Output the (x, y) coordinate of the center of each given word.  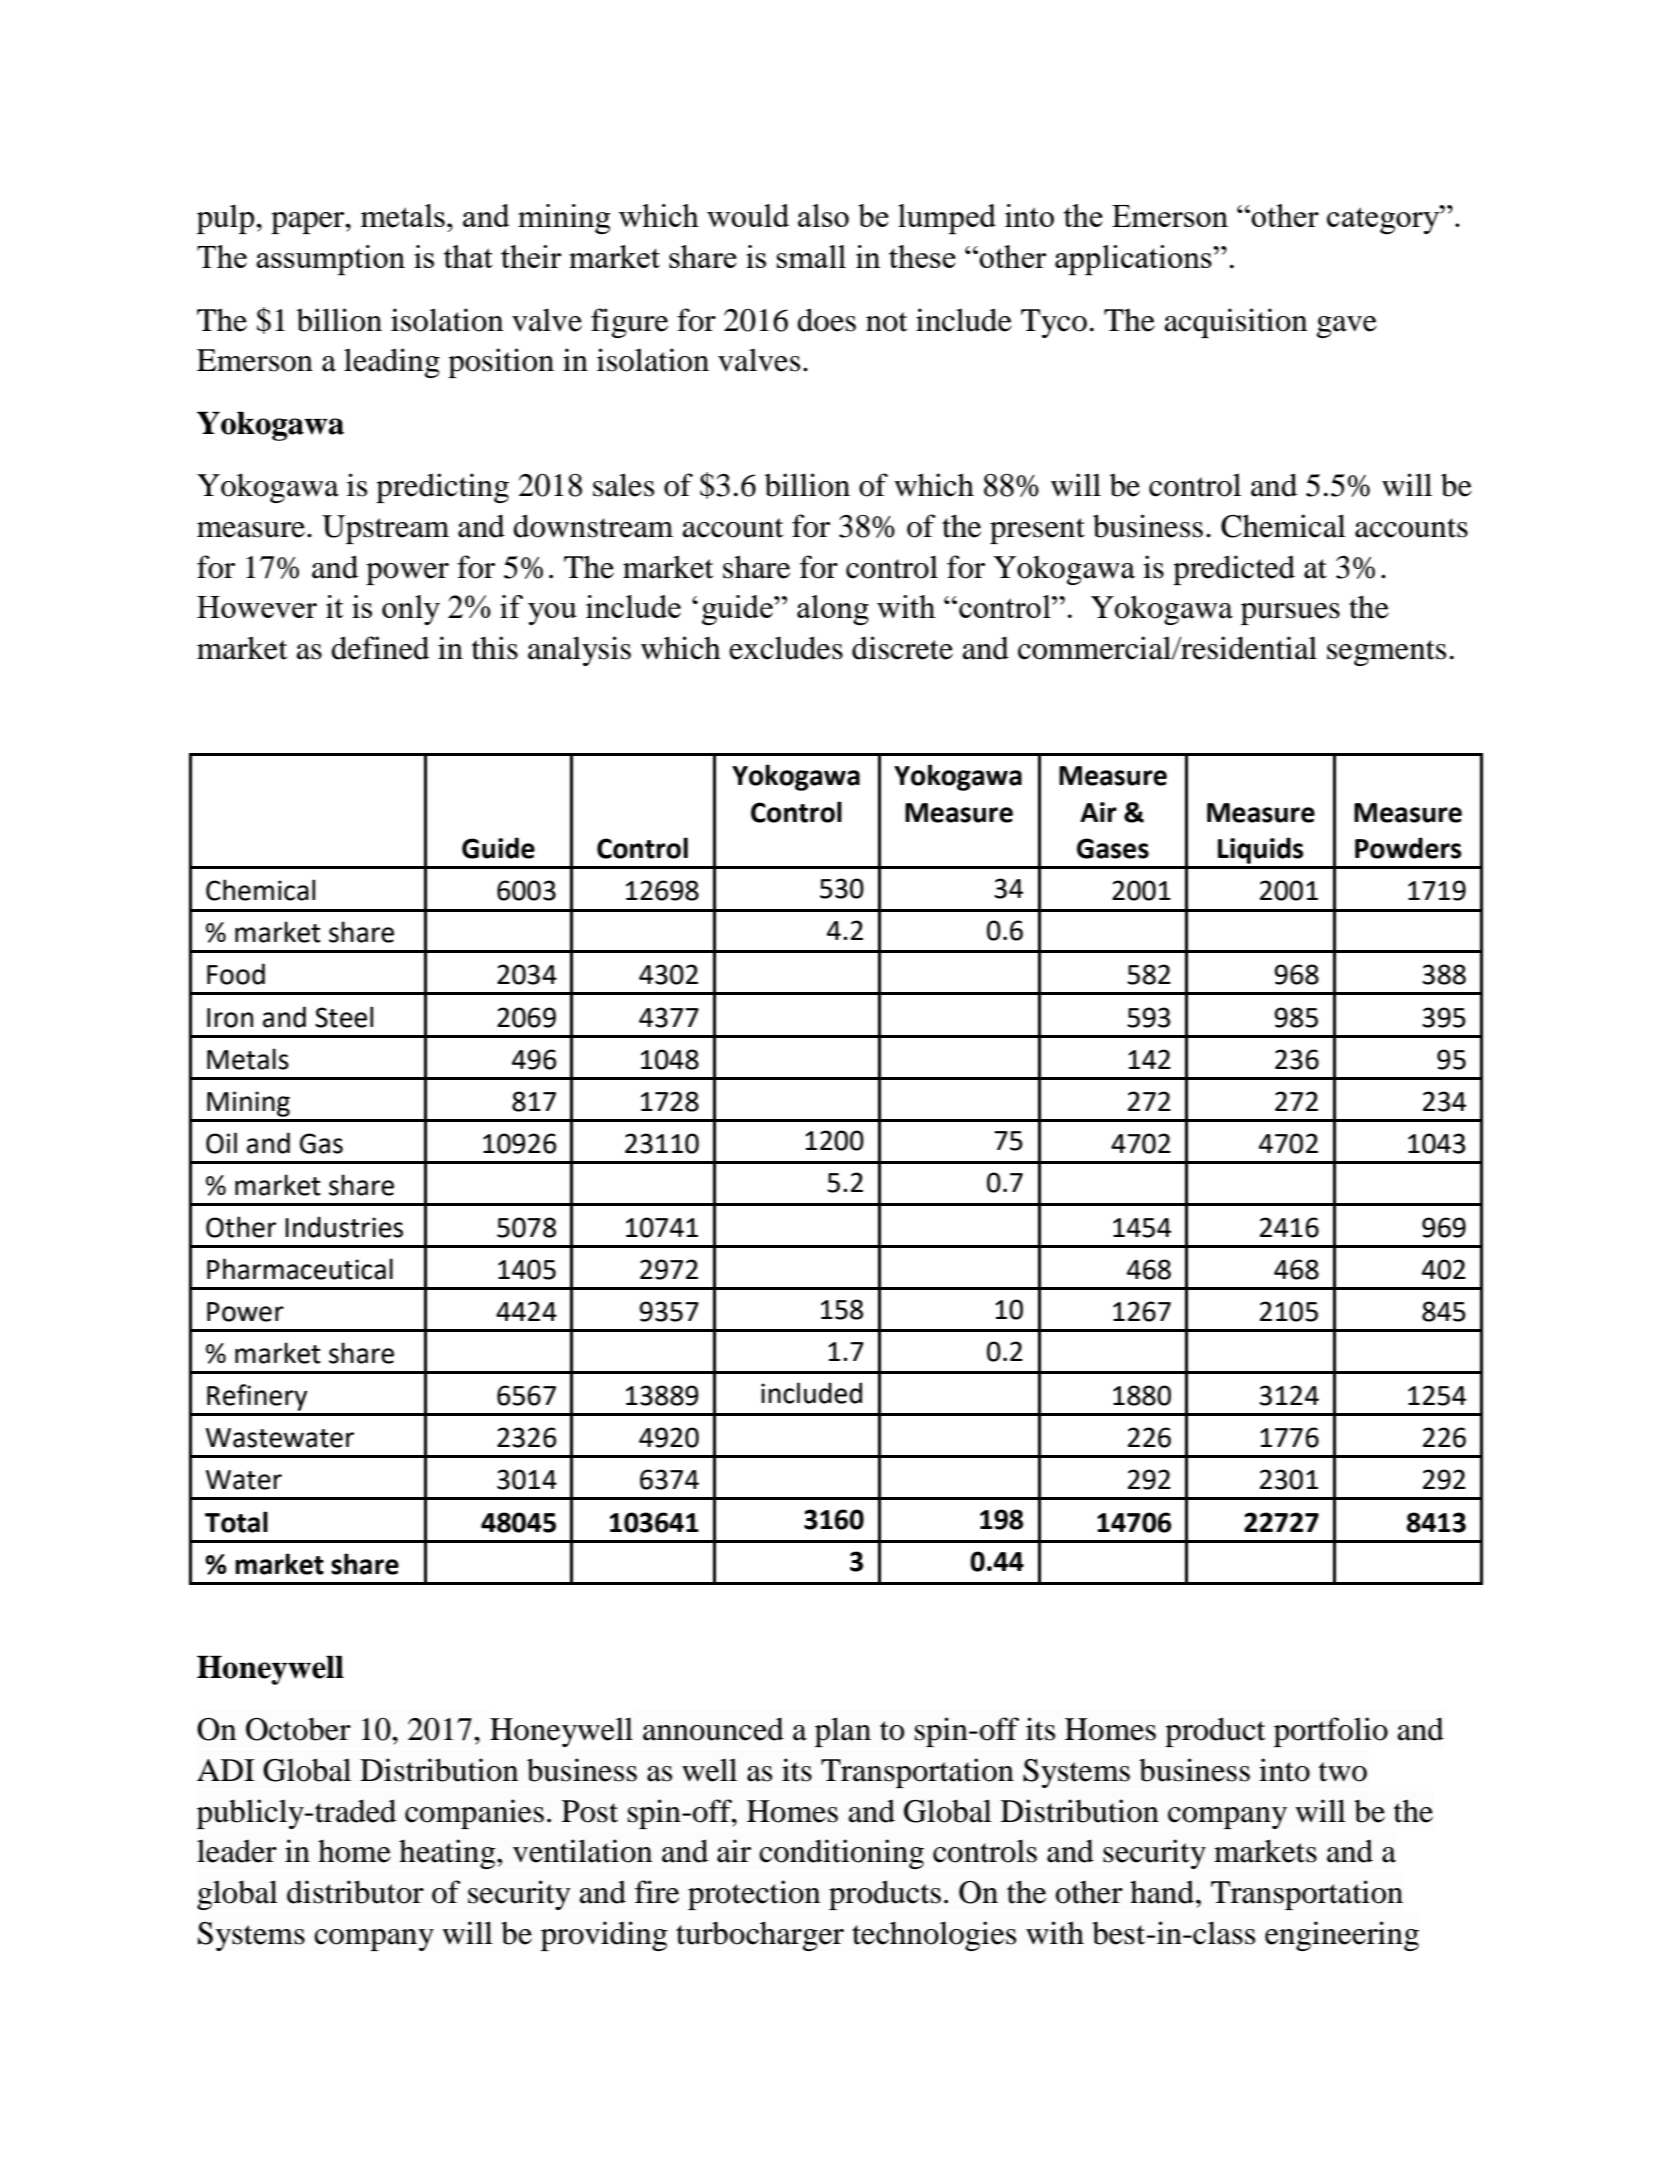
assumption (330, 260)
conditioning (841, 1854)
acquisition (1236, 323)
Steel (344, 1017)
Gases (1113, 848)
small (811, 256)
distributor (355, 1892)
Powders (1408, 848)
